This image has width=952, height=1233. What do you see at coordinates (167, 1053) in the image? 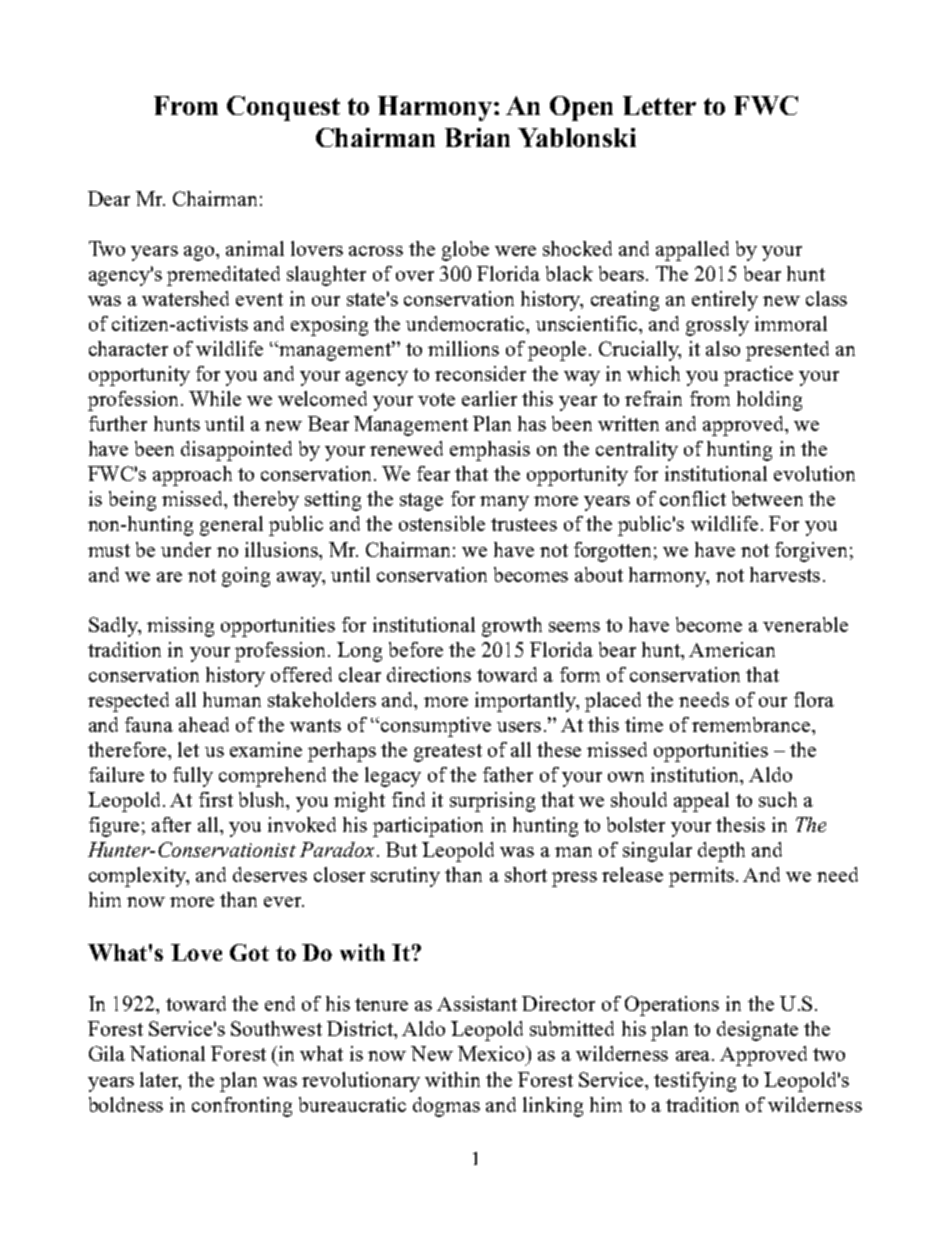
I see `National` at bounding box center [167, 1053].
